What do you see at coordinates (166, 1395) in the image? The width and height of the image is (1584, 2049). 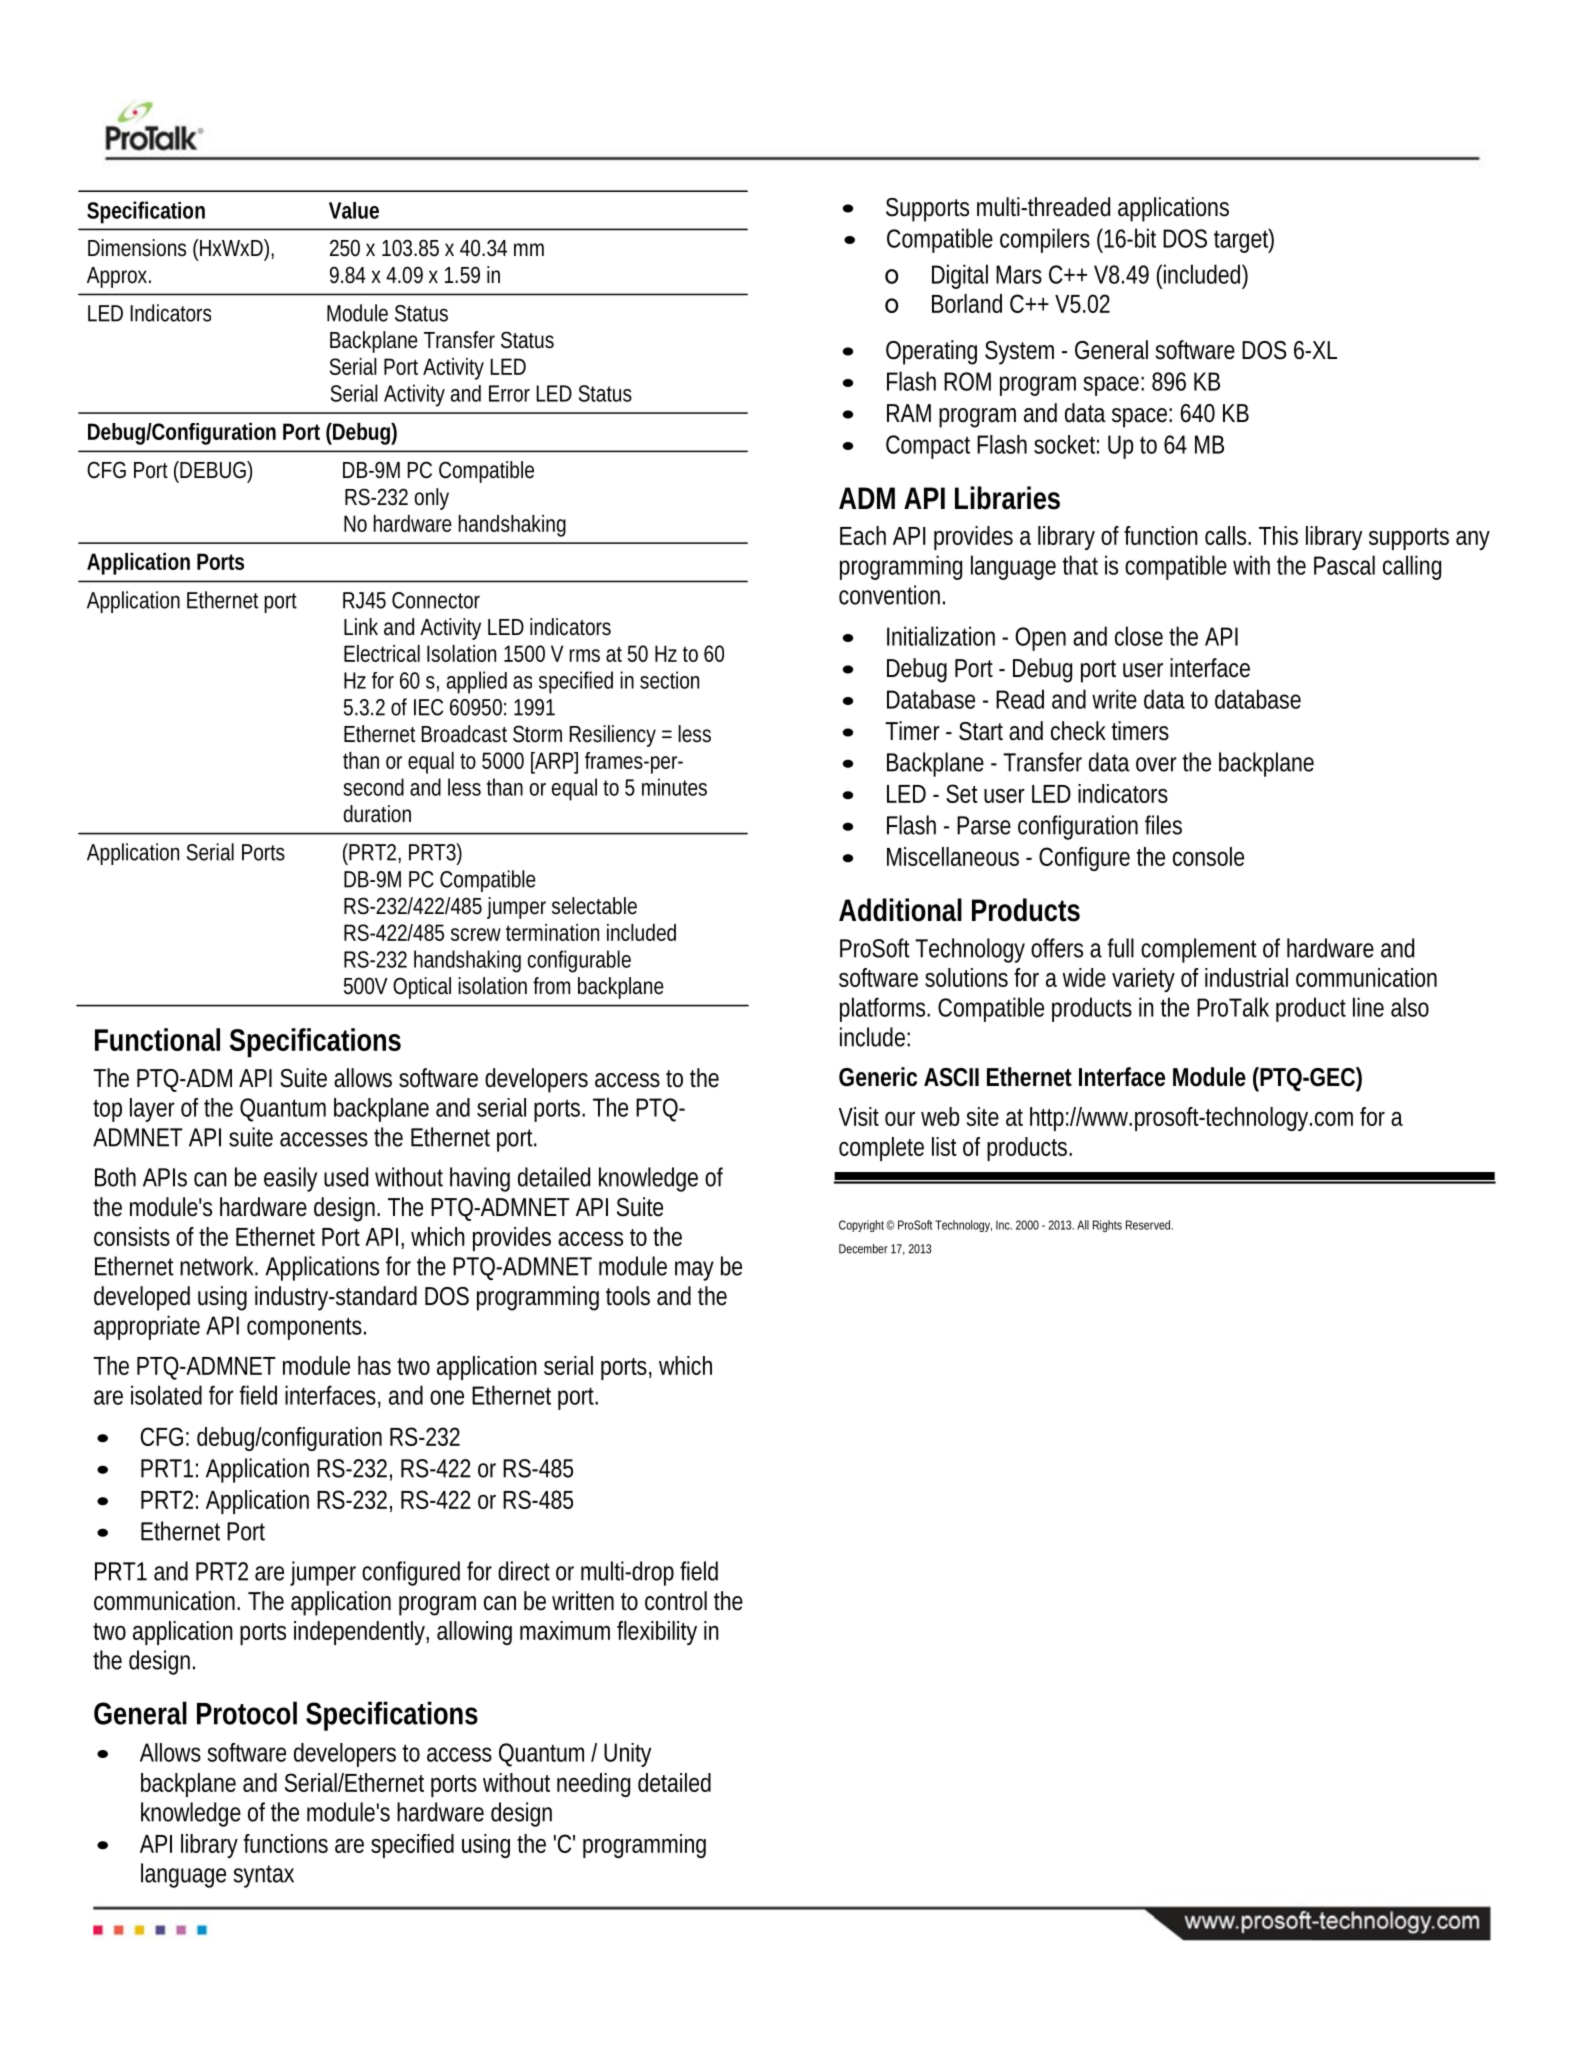 I see `isolated` at bounding box center [166, 1395].
